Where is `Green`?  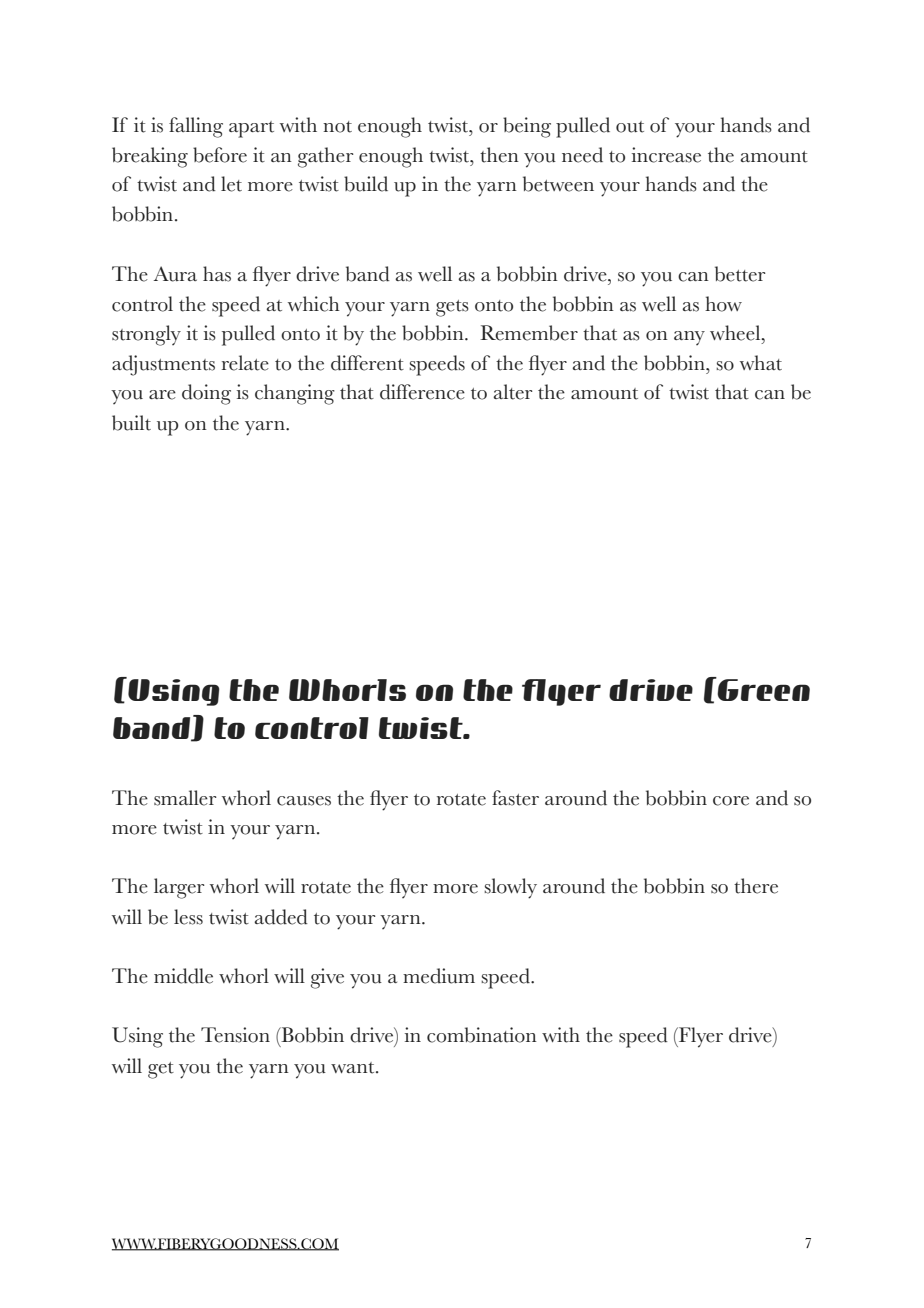 Green is located at coordinates (762, 689).
